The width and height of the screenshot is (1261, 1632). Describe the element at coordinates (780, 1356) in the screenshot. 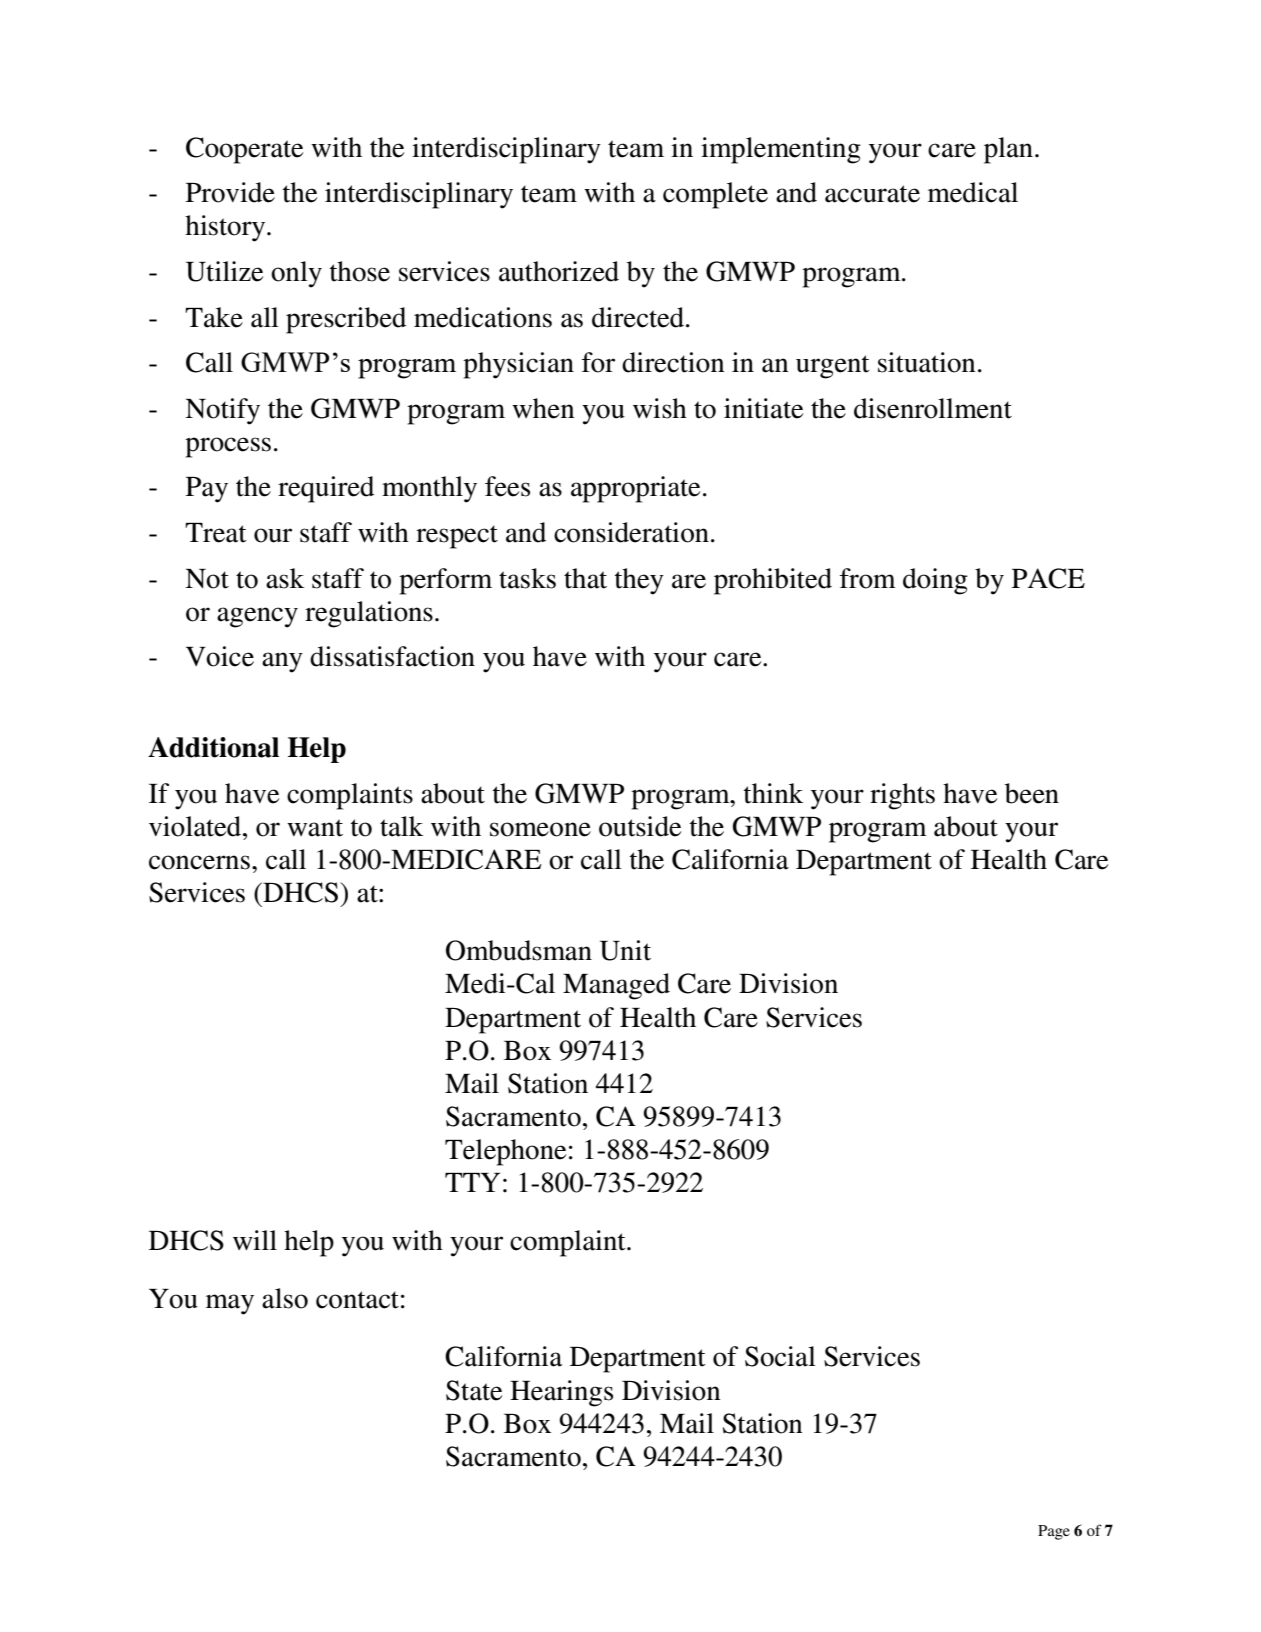

I see `Social` at that location.
